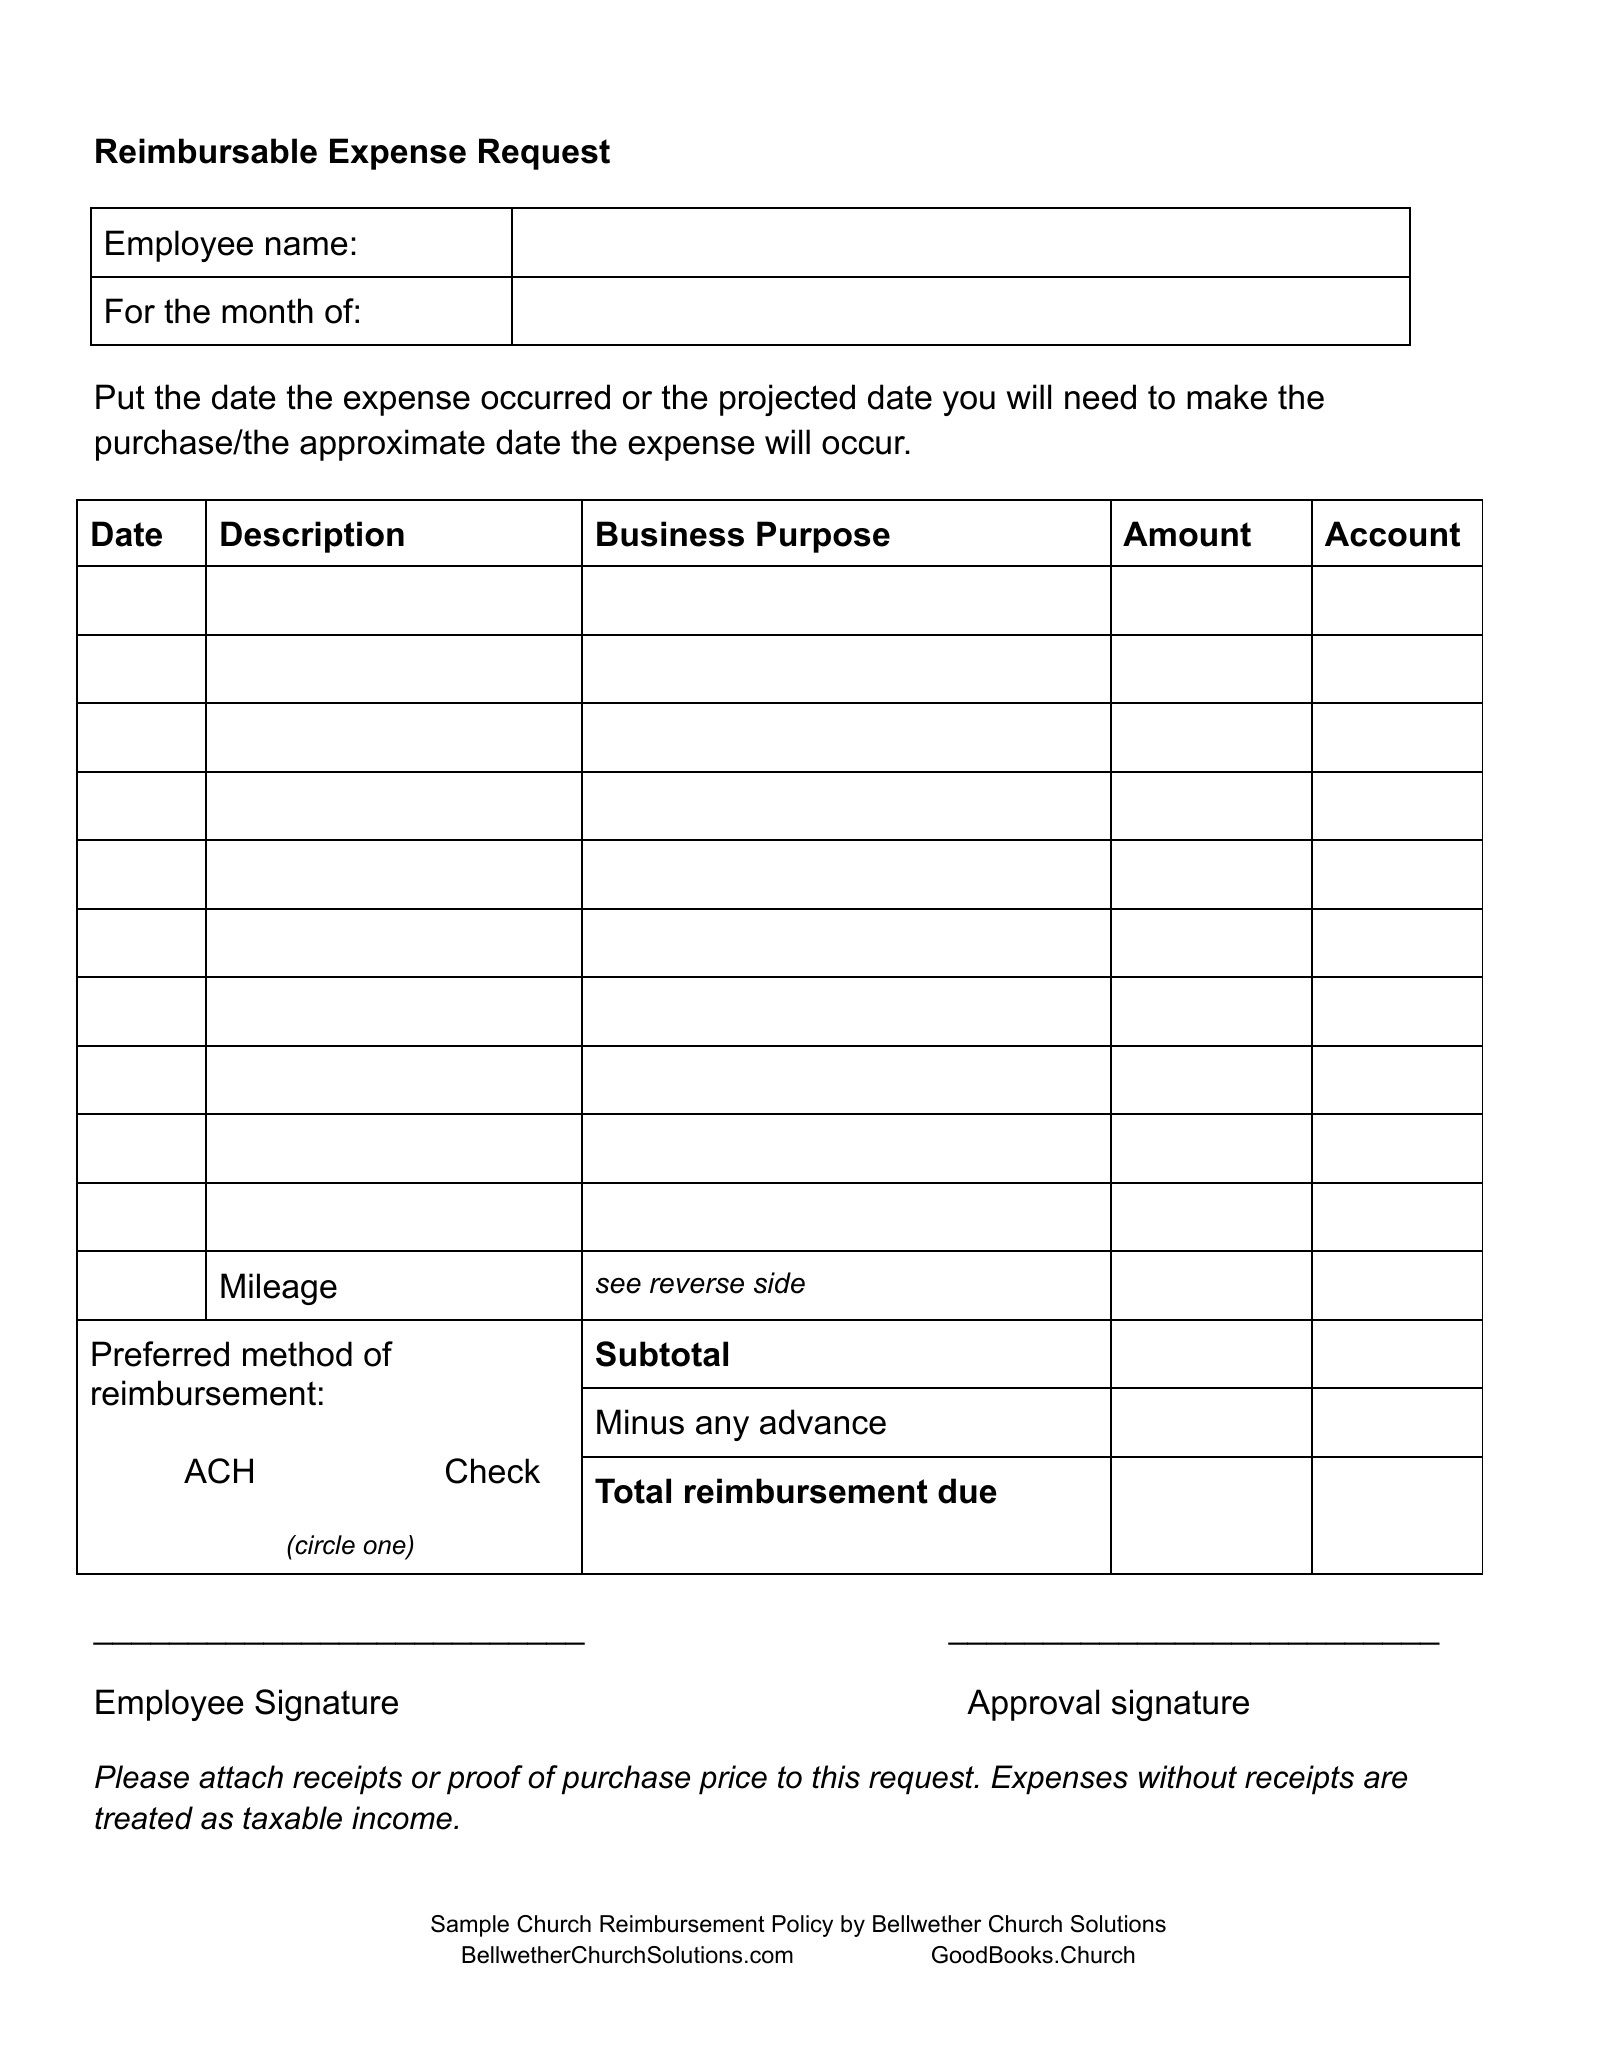 This image has height=2066, width=1597. I want to click on name, so click(306, 246).
